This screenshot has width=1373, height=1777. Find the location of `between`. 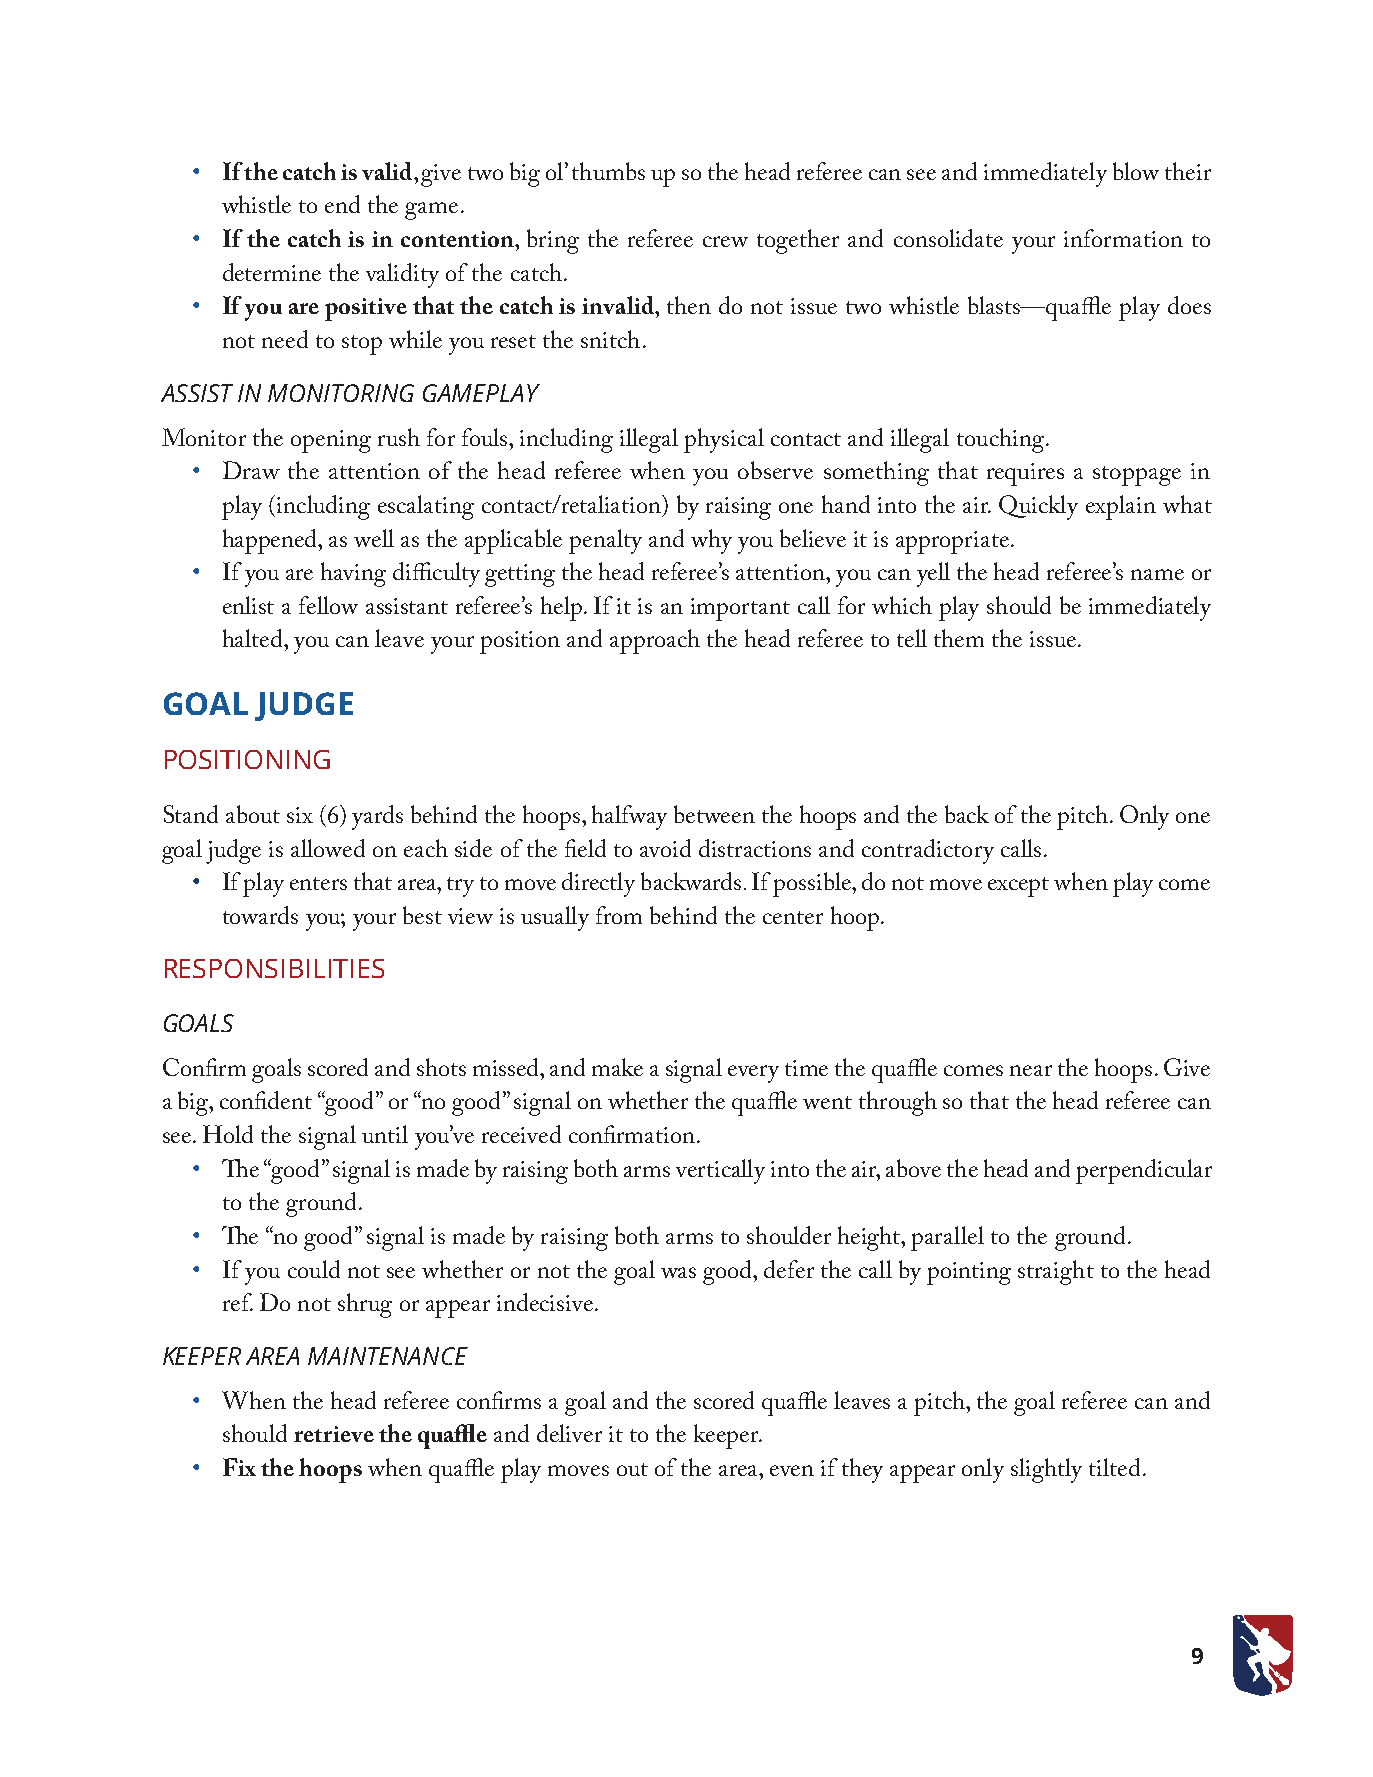

between is located at coordinates (714, 814).
